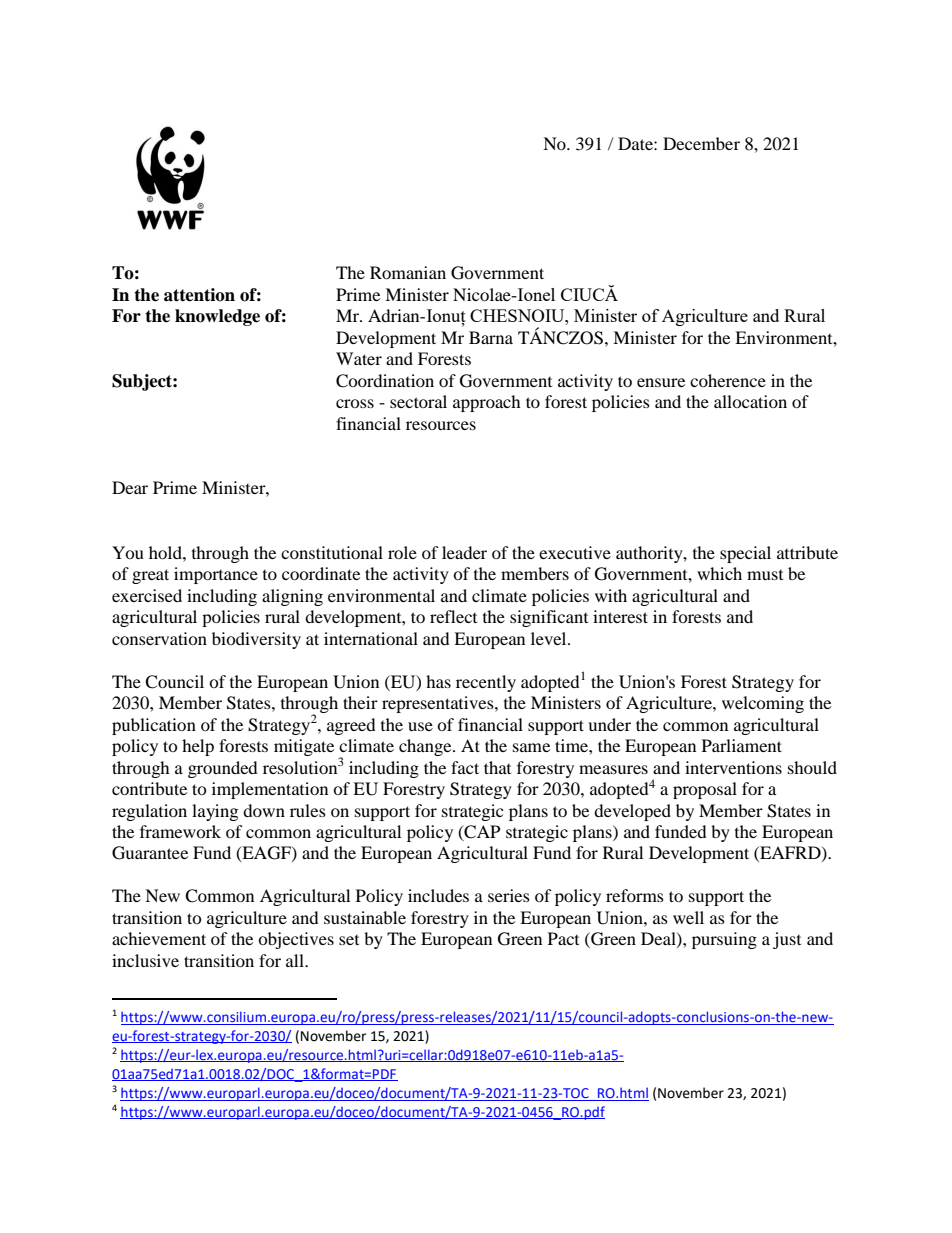 This screenshot has height=1233, width=952. I want to click on knowledge, so click(217, 317).
